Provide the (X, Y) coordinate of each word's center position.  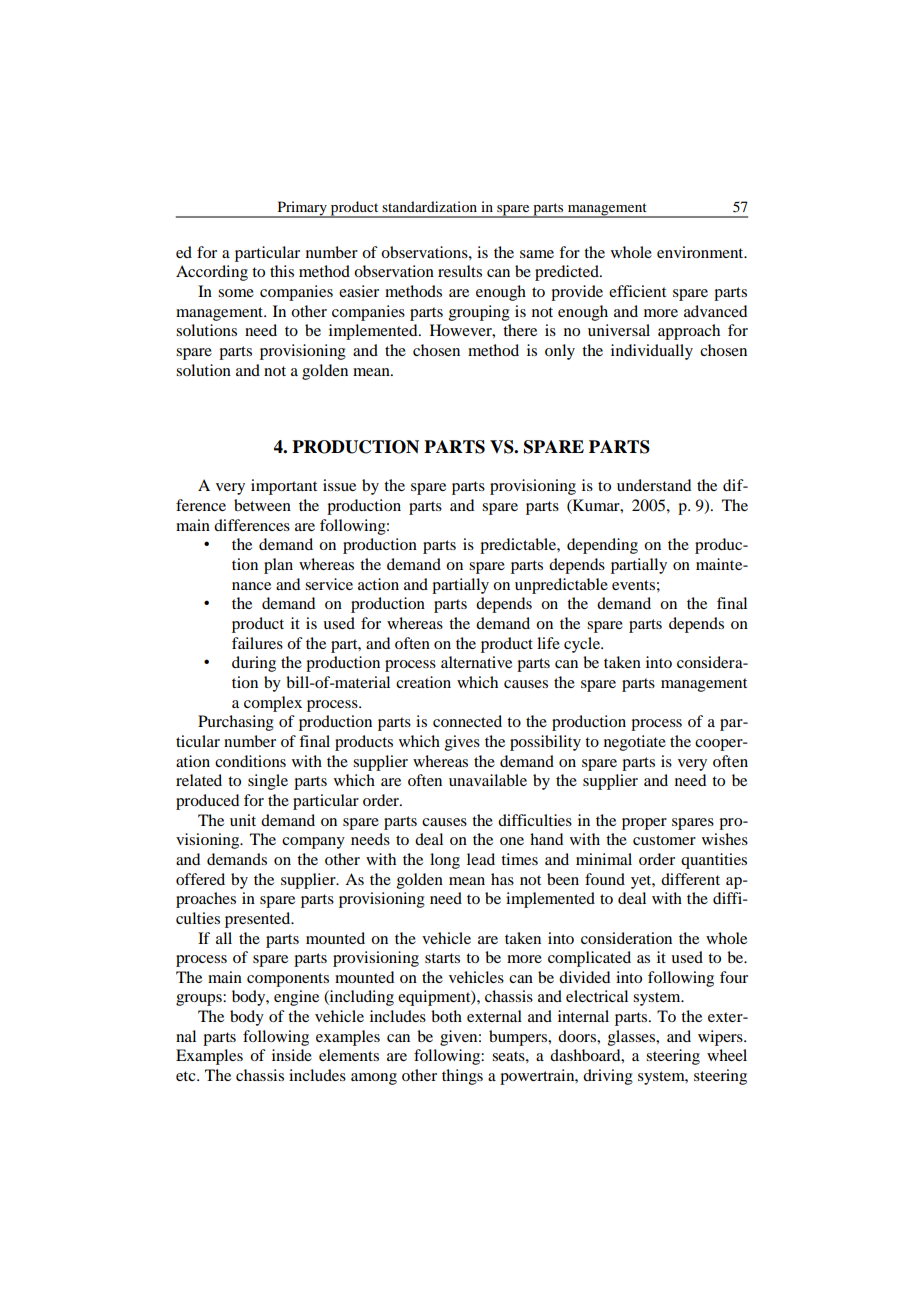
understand (654, 485)
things (462, 1077)
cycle (583, 645)
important (284, 487)
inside (292, 1055)
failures (257, 643)
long (445, 861)
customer (664, 840)
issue (339, 485)
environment (701, 252)
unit (243, 820)
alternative (476, 662)
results (460, 271)
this (282, 271)
